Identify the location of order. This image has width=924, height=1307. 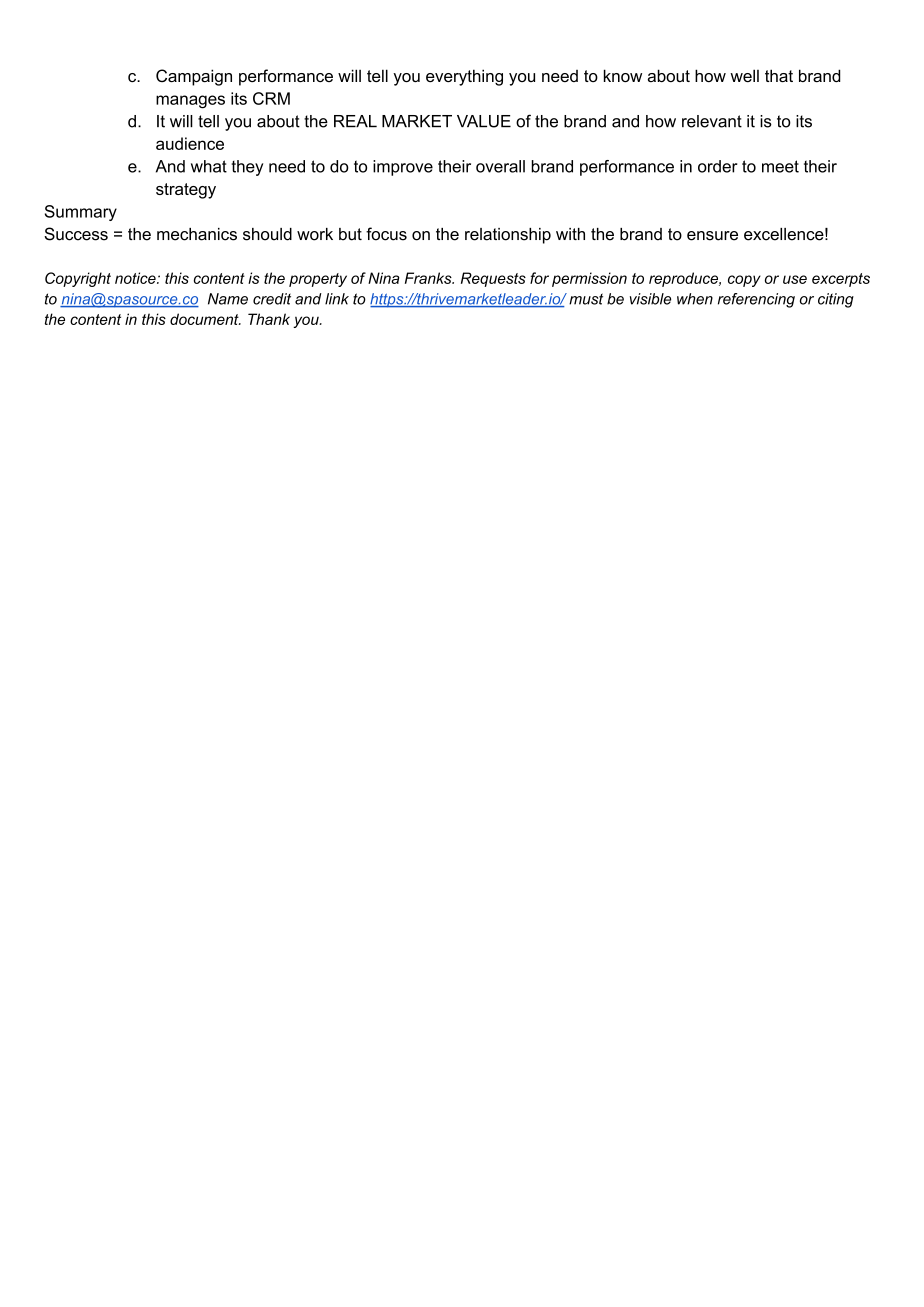
(718, 166).
